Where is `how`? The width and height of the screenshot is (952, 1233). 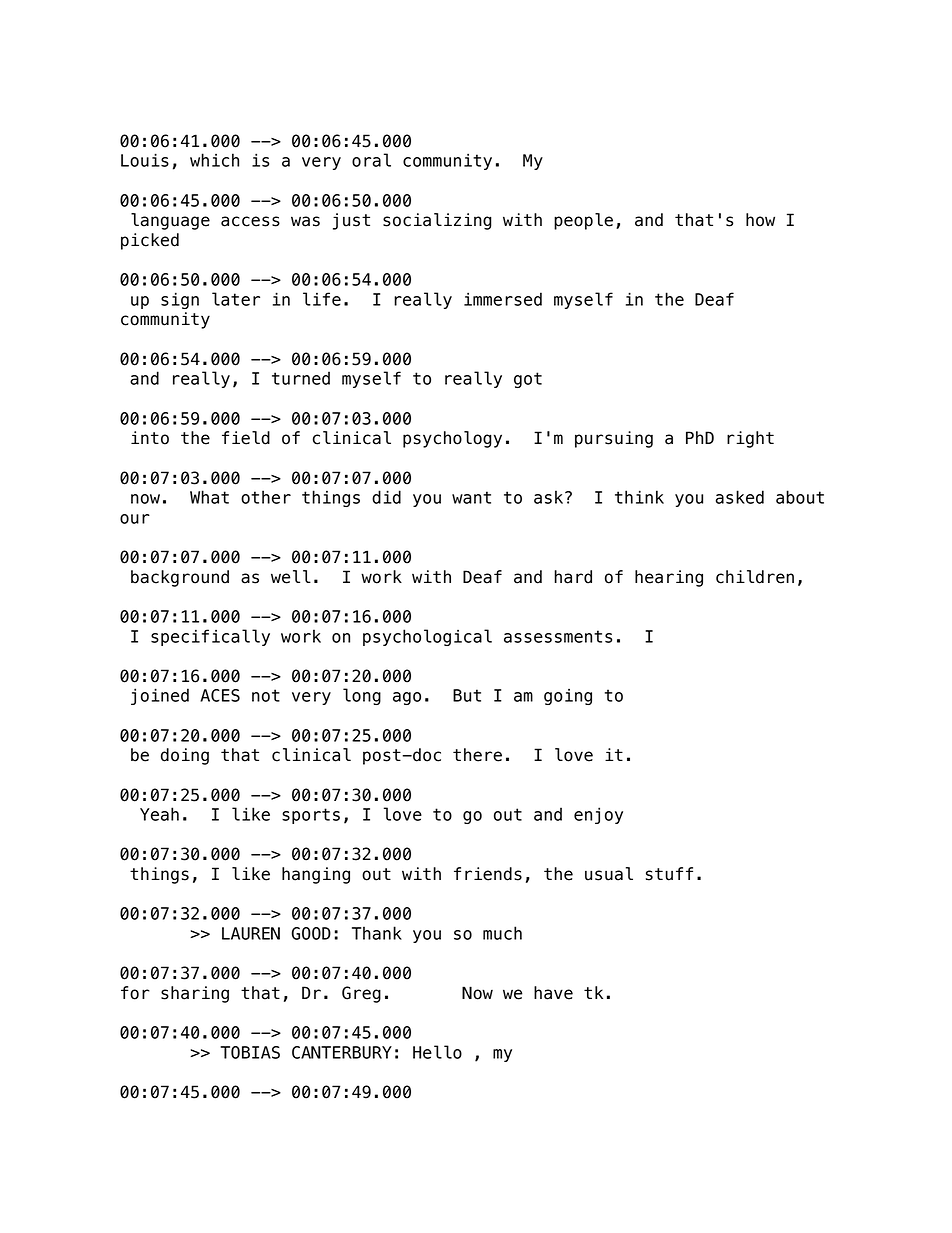
how is located at coordinates (760, 220).
